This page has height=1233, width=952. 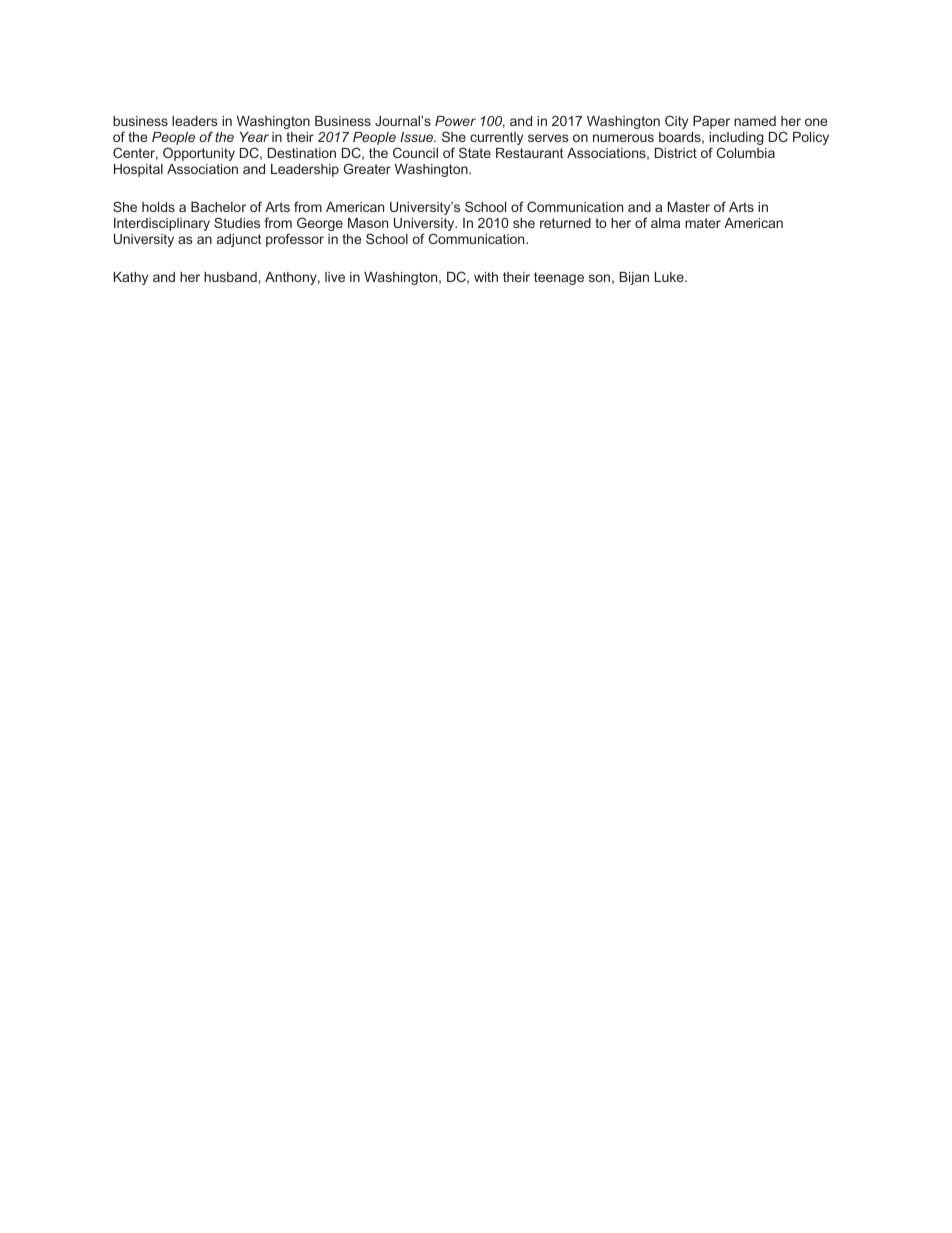 What do you see at coordinates (295, 240) in the page?
I see `professor` at bounding box center [295, 240].
